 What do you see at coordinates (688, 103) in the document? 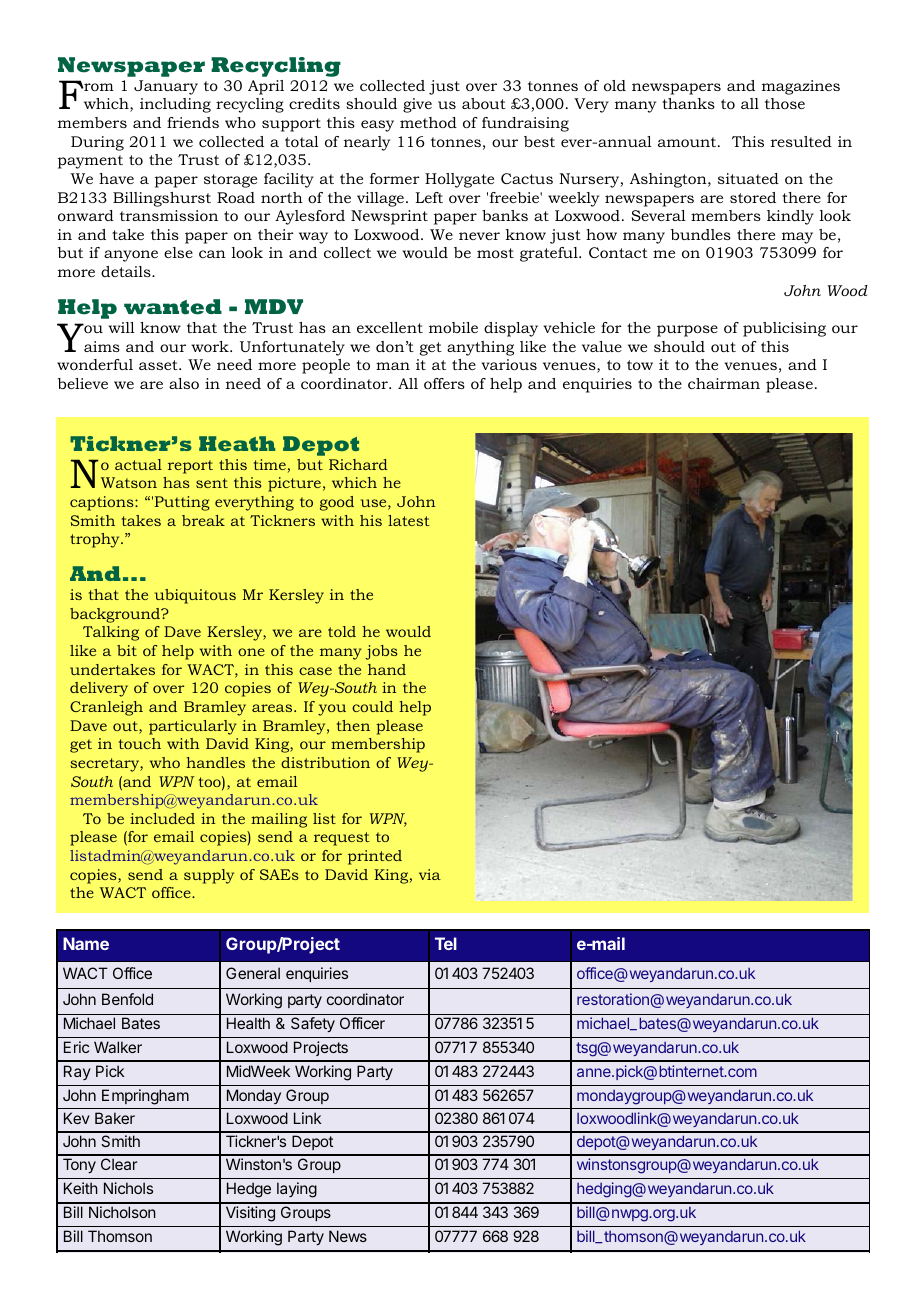
I see `thanks` at bounding box center [688, 103].
